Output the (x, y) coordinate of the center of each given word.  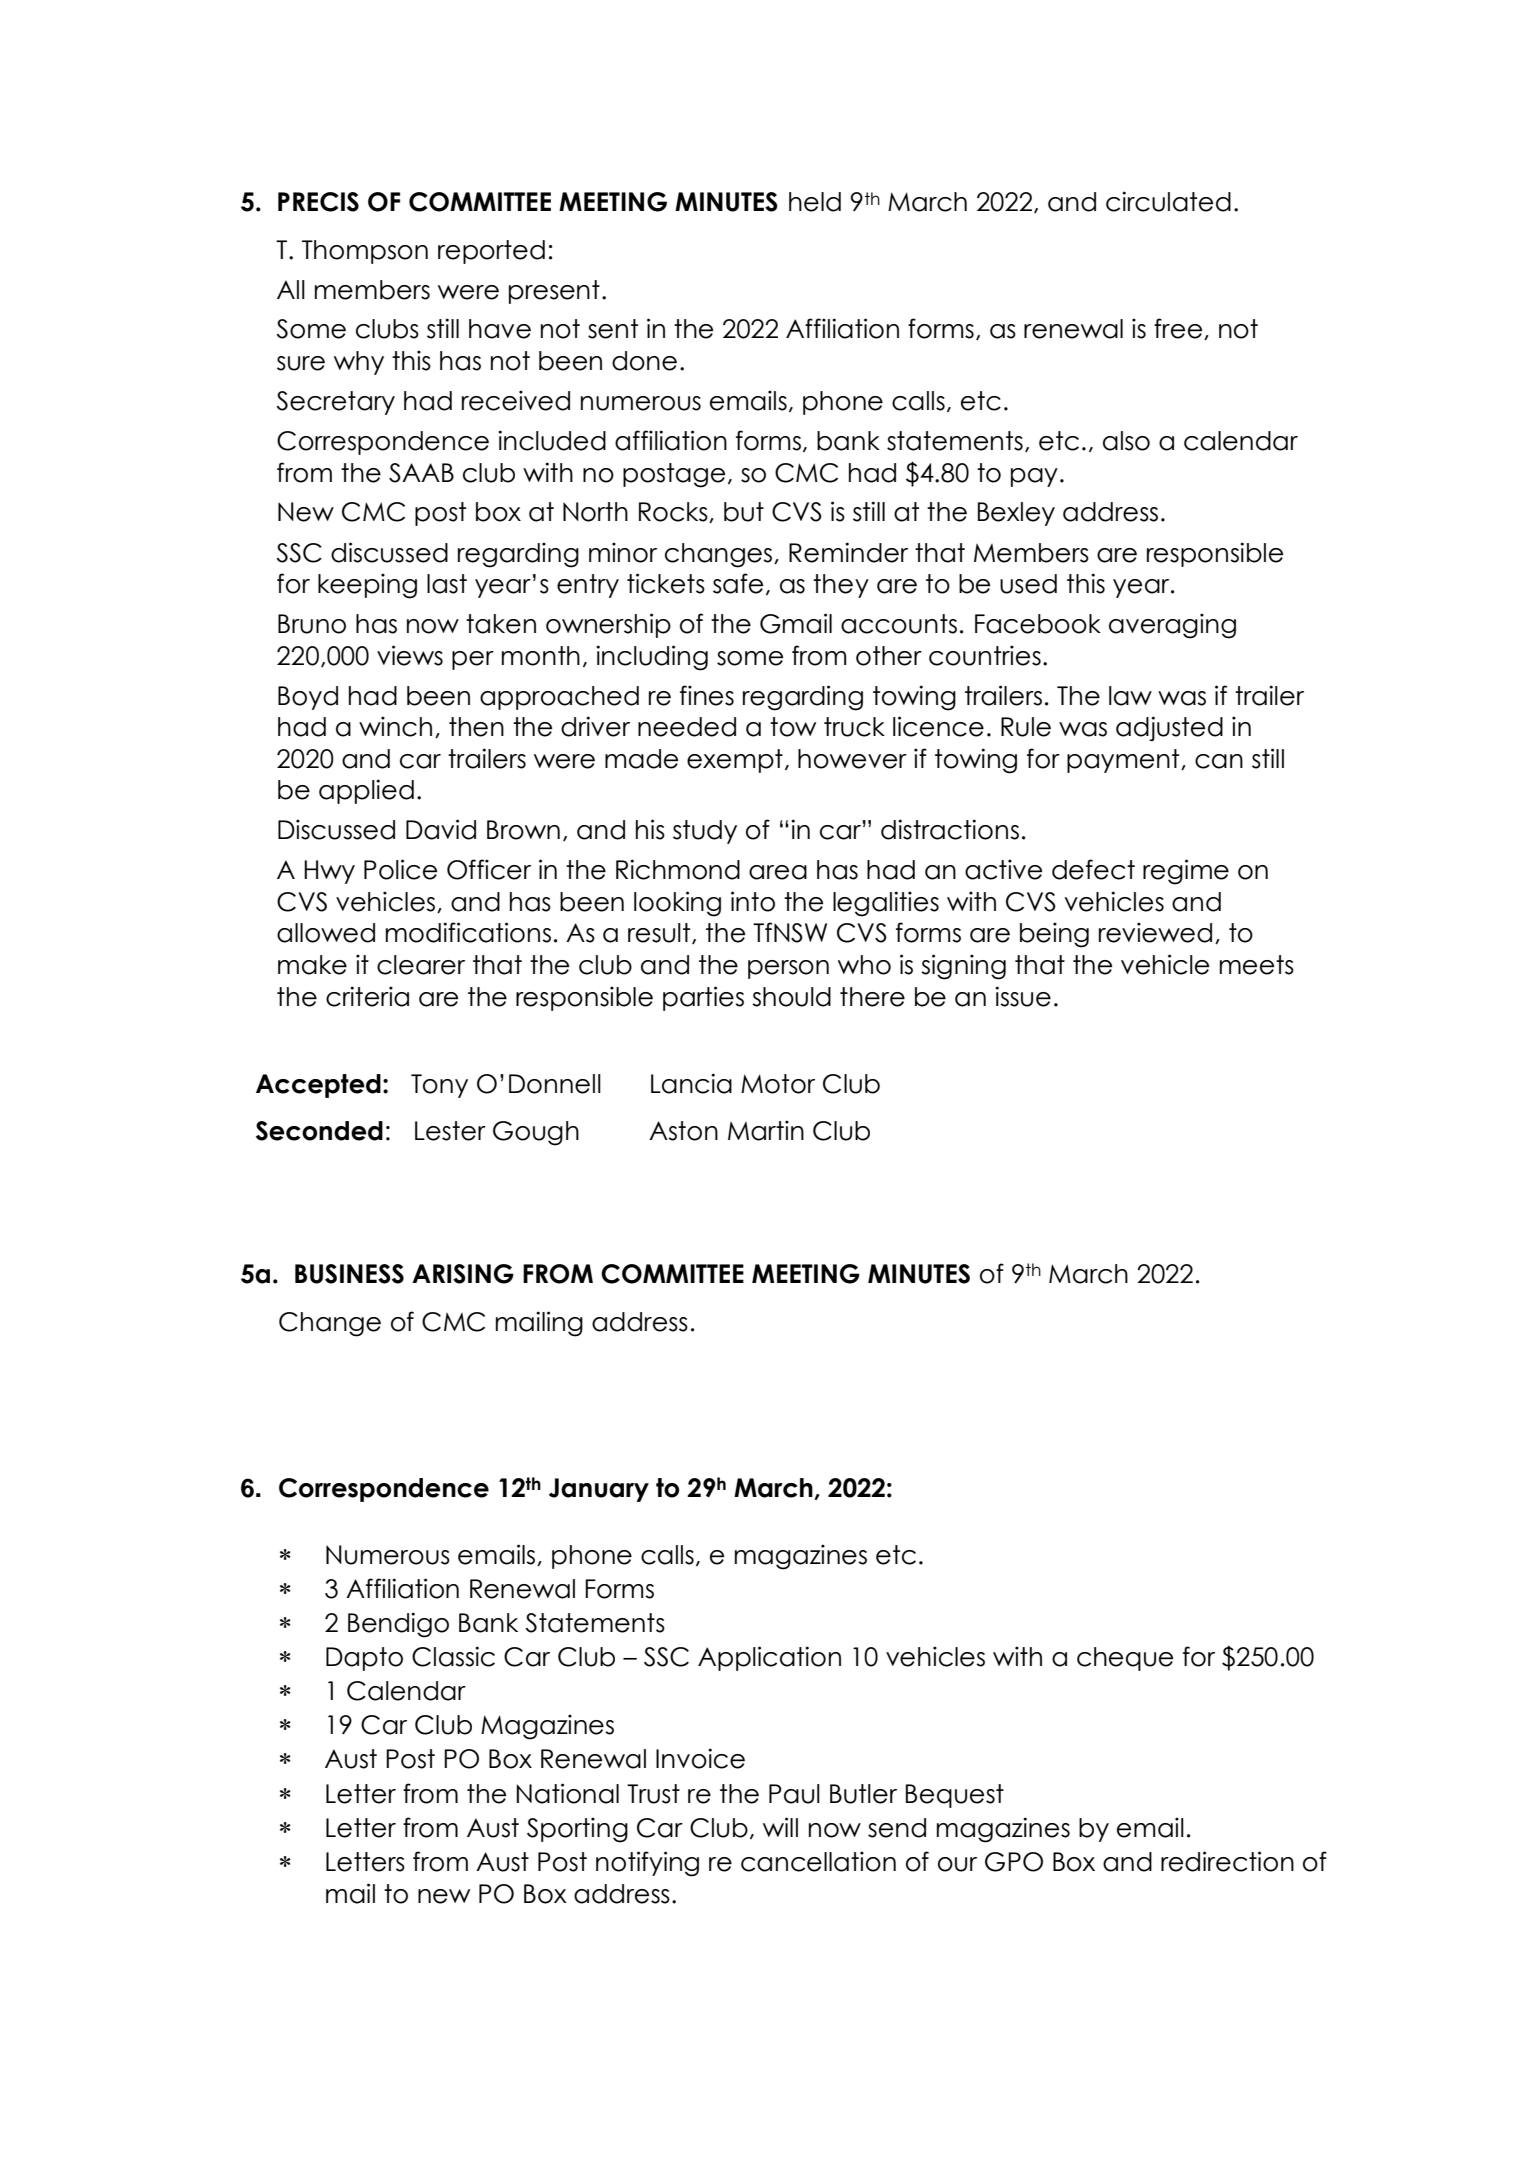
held (815, 202)
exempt (735, 761)
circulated (1168, 201)
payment (1124, 761)
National (567, 1793)
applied (366, 791)
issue (1023, 996)
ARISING (463, 1274)
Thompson (365, 252)
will (780, 1827)
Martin (766, 1130)
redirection (1227, 1861)
